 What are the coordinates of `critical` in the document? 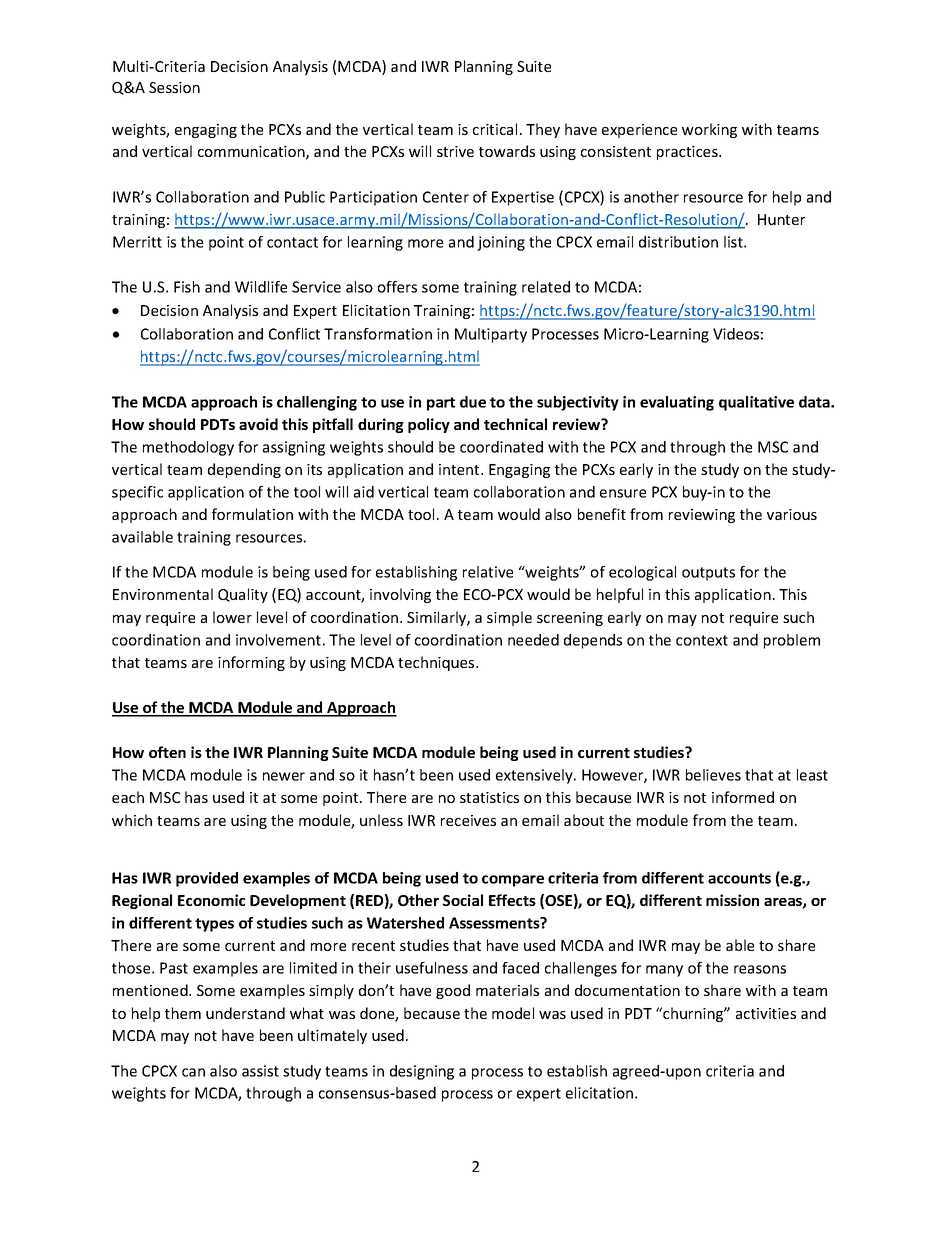 It's located at (495, 129).
